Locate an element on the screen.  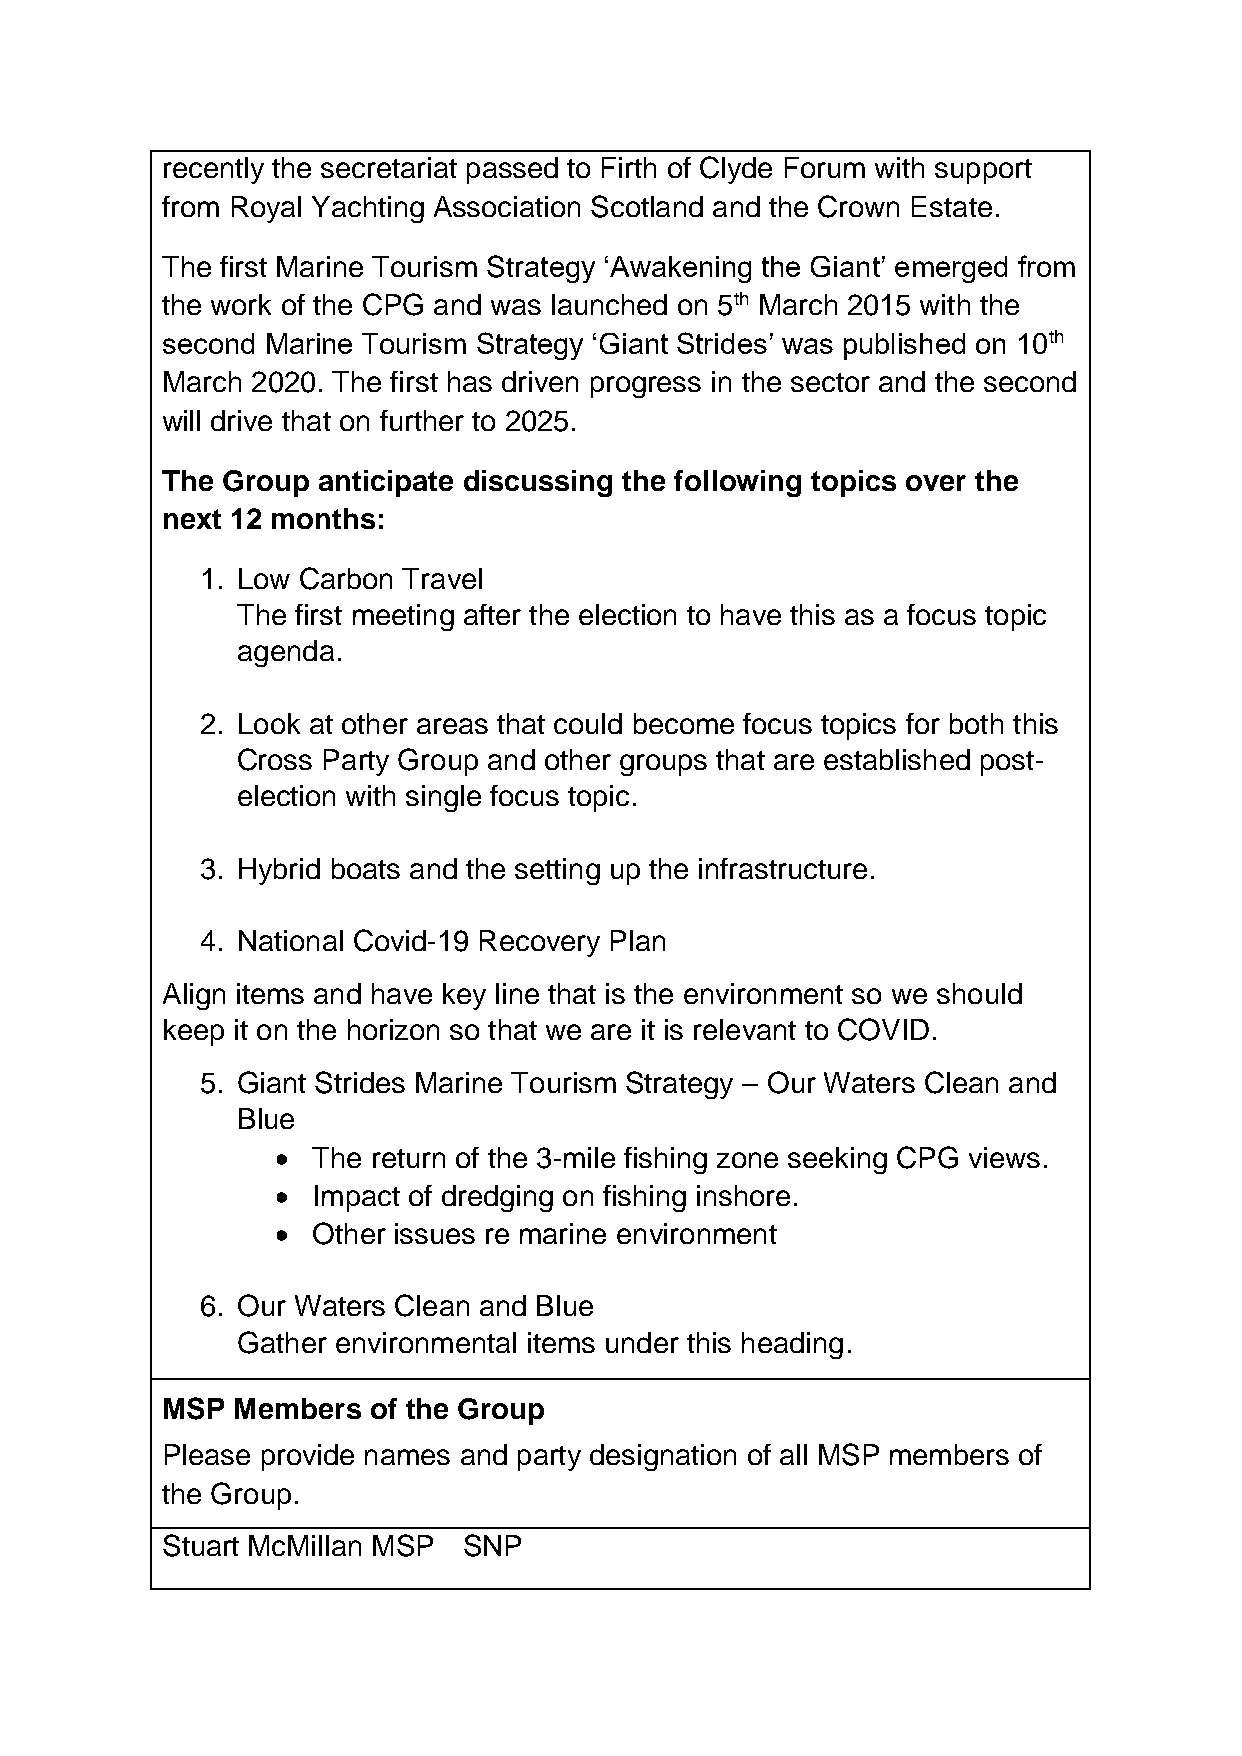
months is located at coordinates (323, 518).
